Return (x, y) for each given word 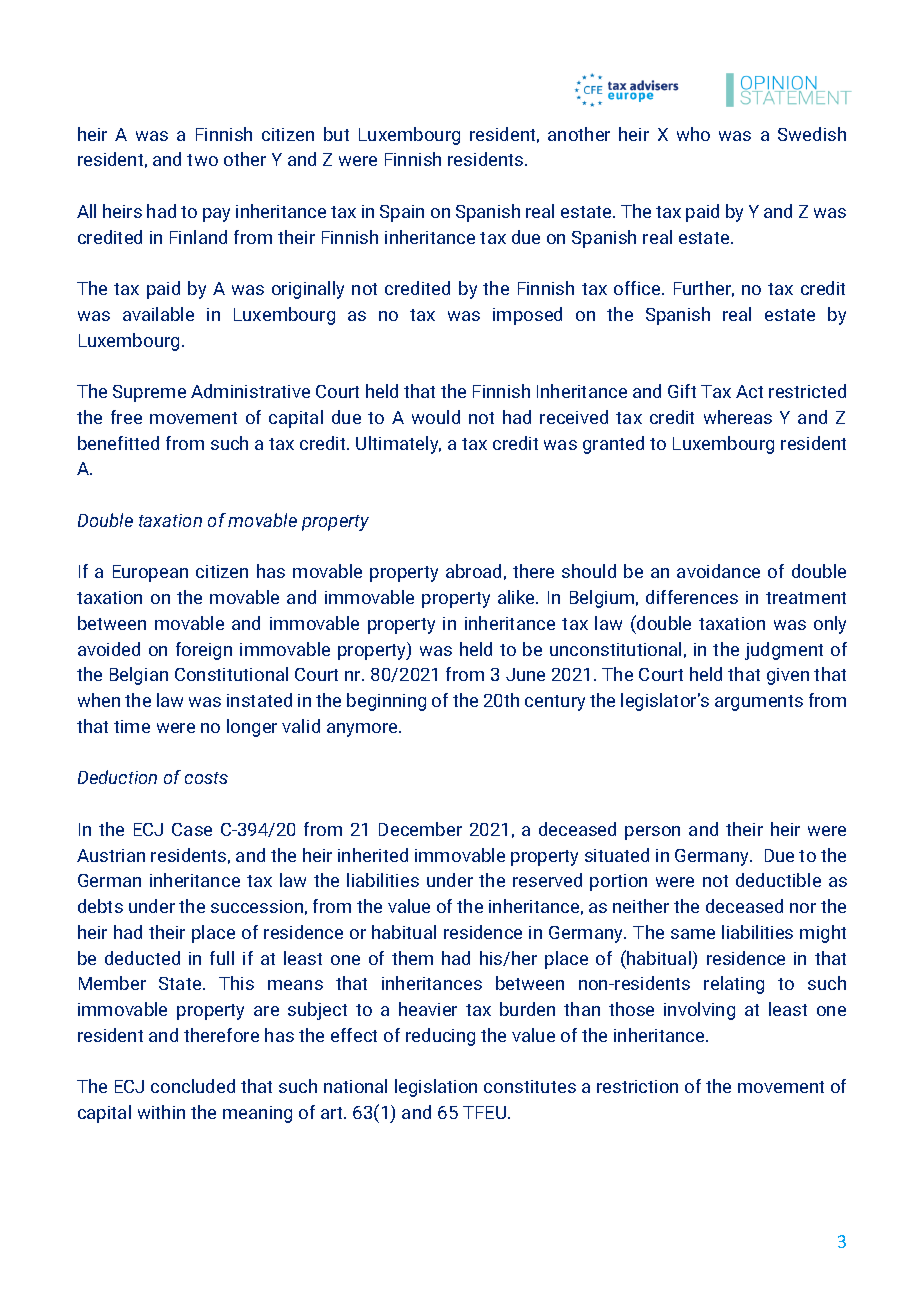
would (436, 417)
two (202, 160)
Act (749, 391)
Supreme (149, 393)
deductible (778, 880)
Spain (402, 213)
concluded (193, 1086)
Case (192, 829)
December (420, 829)
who (693, 134)
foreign (204, 651)
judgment (784, 651)
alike (517, 597)
